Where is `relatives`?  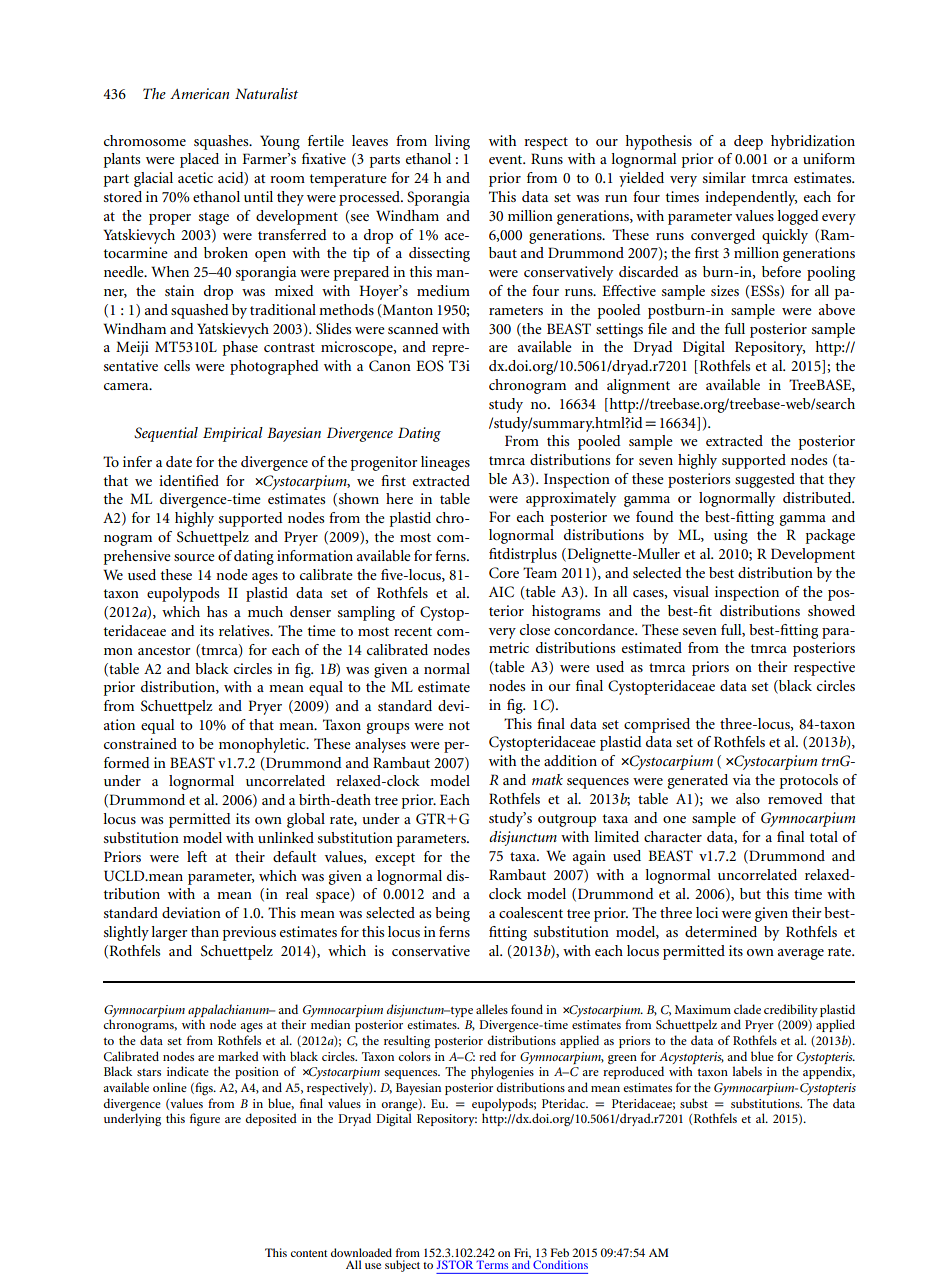
relatives is located at coordinates (245, 630).
